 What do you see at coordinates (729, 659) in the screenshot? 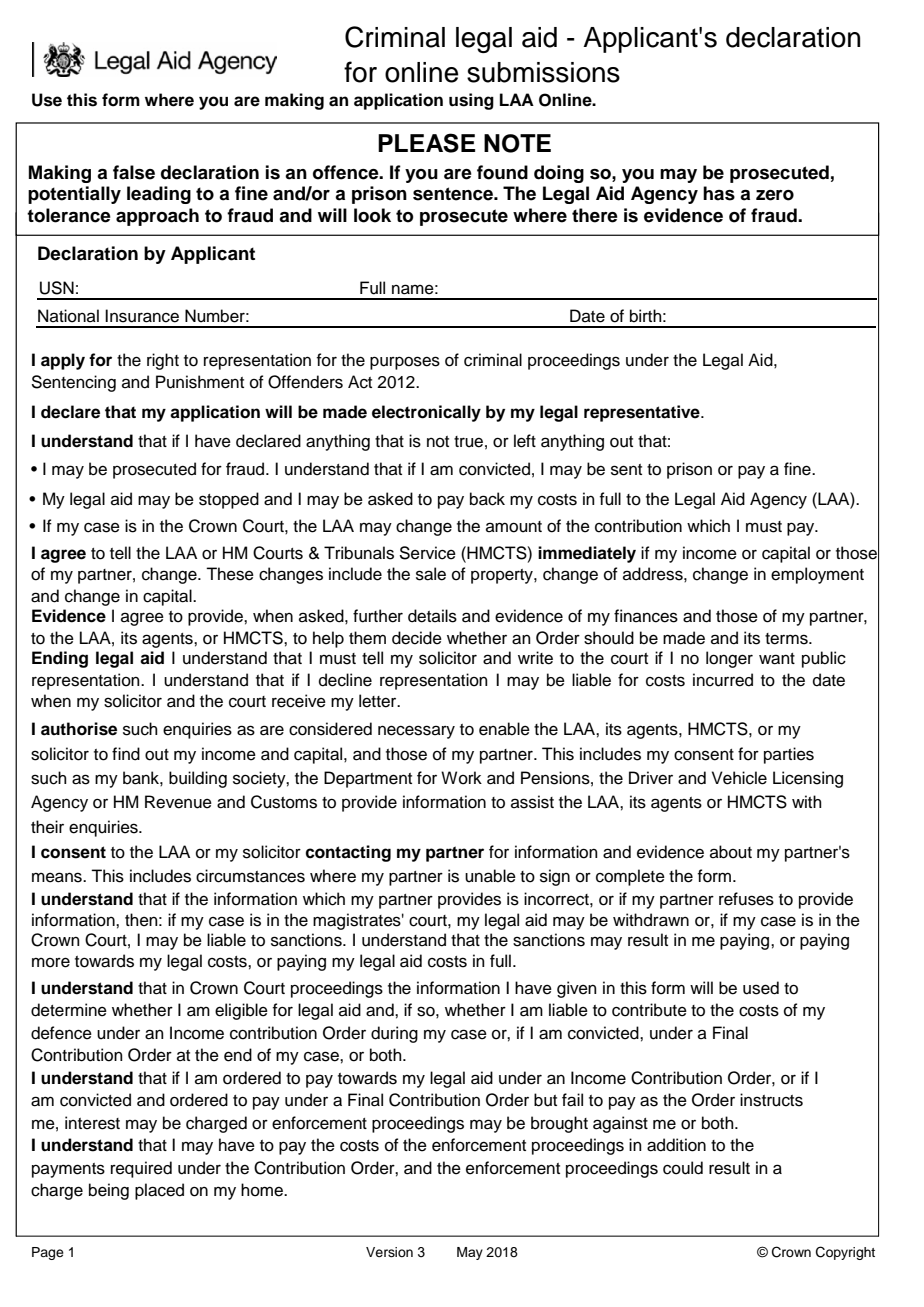
I see `longer` at bounding box center [729, 659].
